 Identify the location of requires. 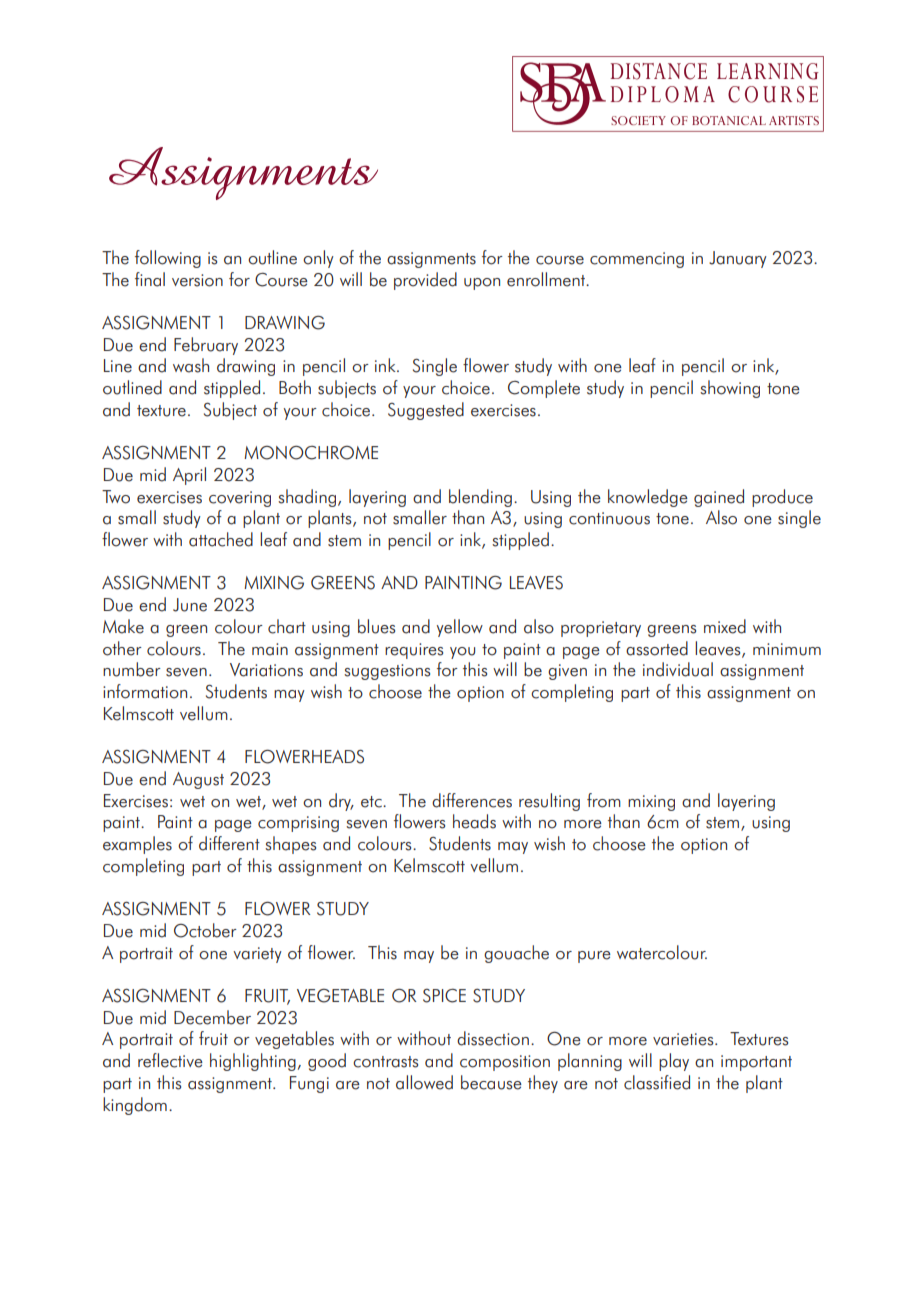
(414, 651).
